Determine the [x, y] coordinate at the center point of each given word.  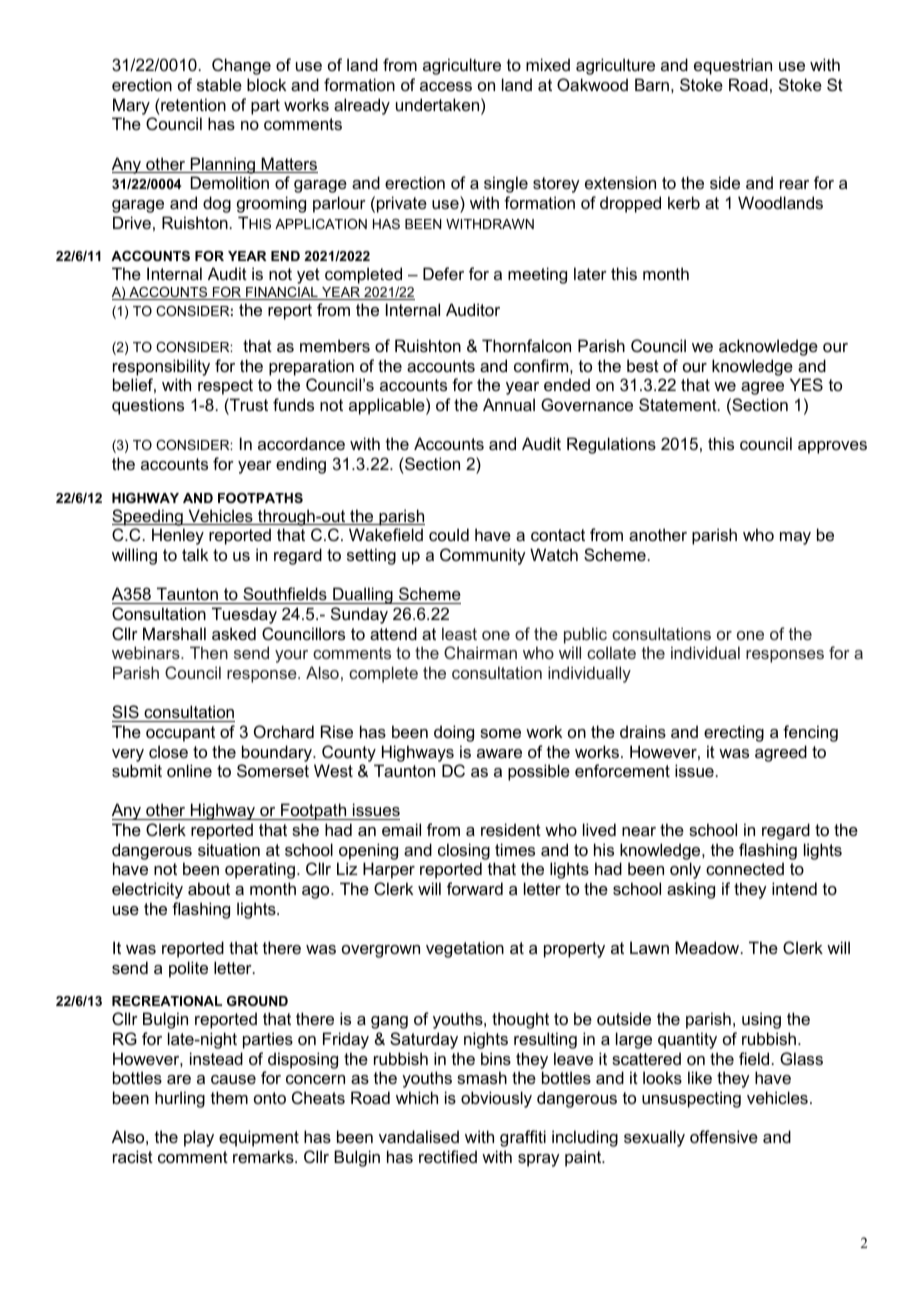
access [446, 86]
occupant [180, 734]
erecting [734, 733]
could [449, 534]
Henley [178, 536]
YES [806, 384]
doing [454, 733]
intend [794, 888]
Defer [443, 273]
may [795, 538]
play [199, 1138]
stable [219, 84]
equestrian [733, 66]
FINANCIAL [282, 293]
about [209, 888]
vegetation [465, 949]
